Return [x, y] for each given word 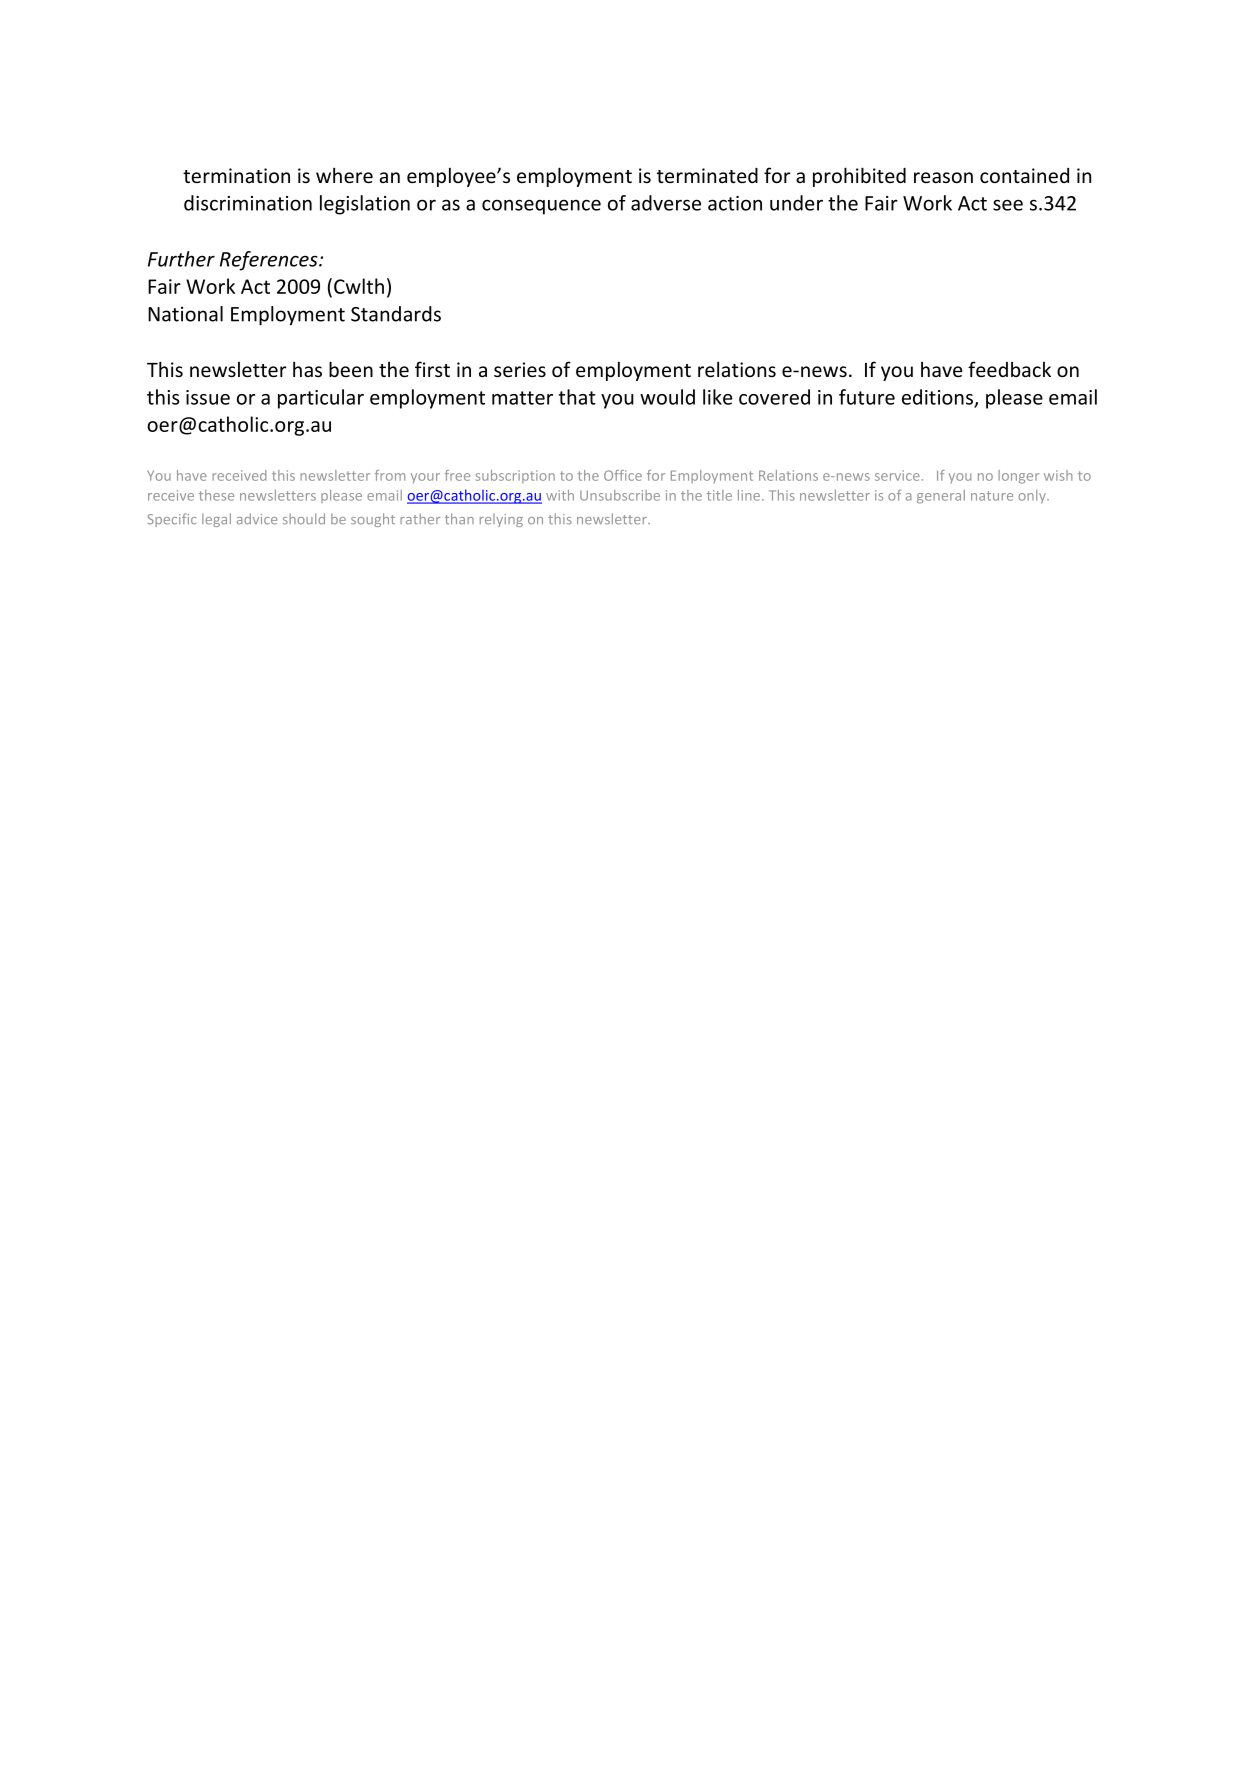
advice [257, 519]
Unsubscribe [620, 495]
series [520, 370]
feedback [1009, 369]
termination [236, 175]
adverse [666, 203]
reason [943, 177]
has [307, 369]
